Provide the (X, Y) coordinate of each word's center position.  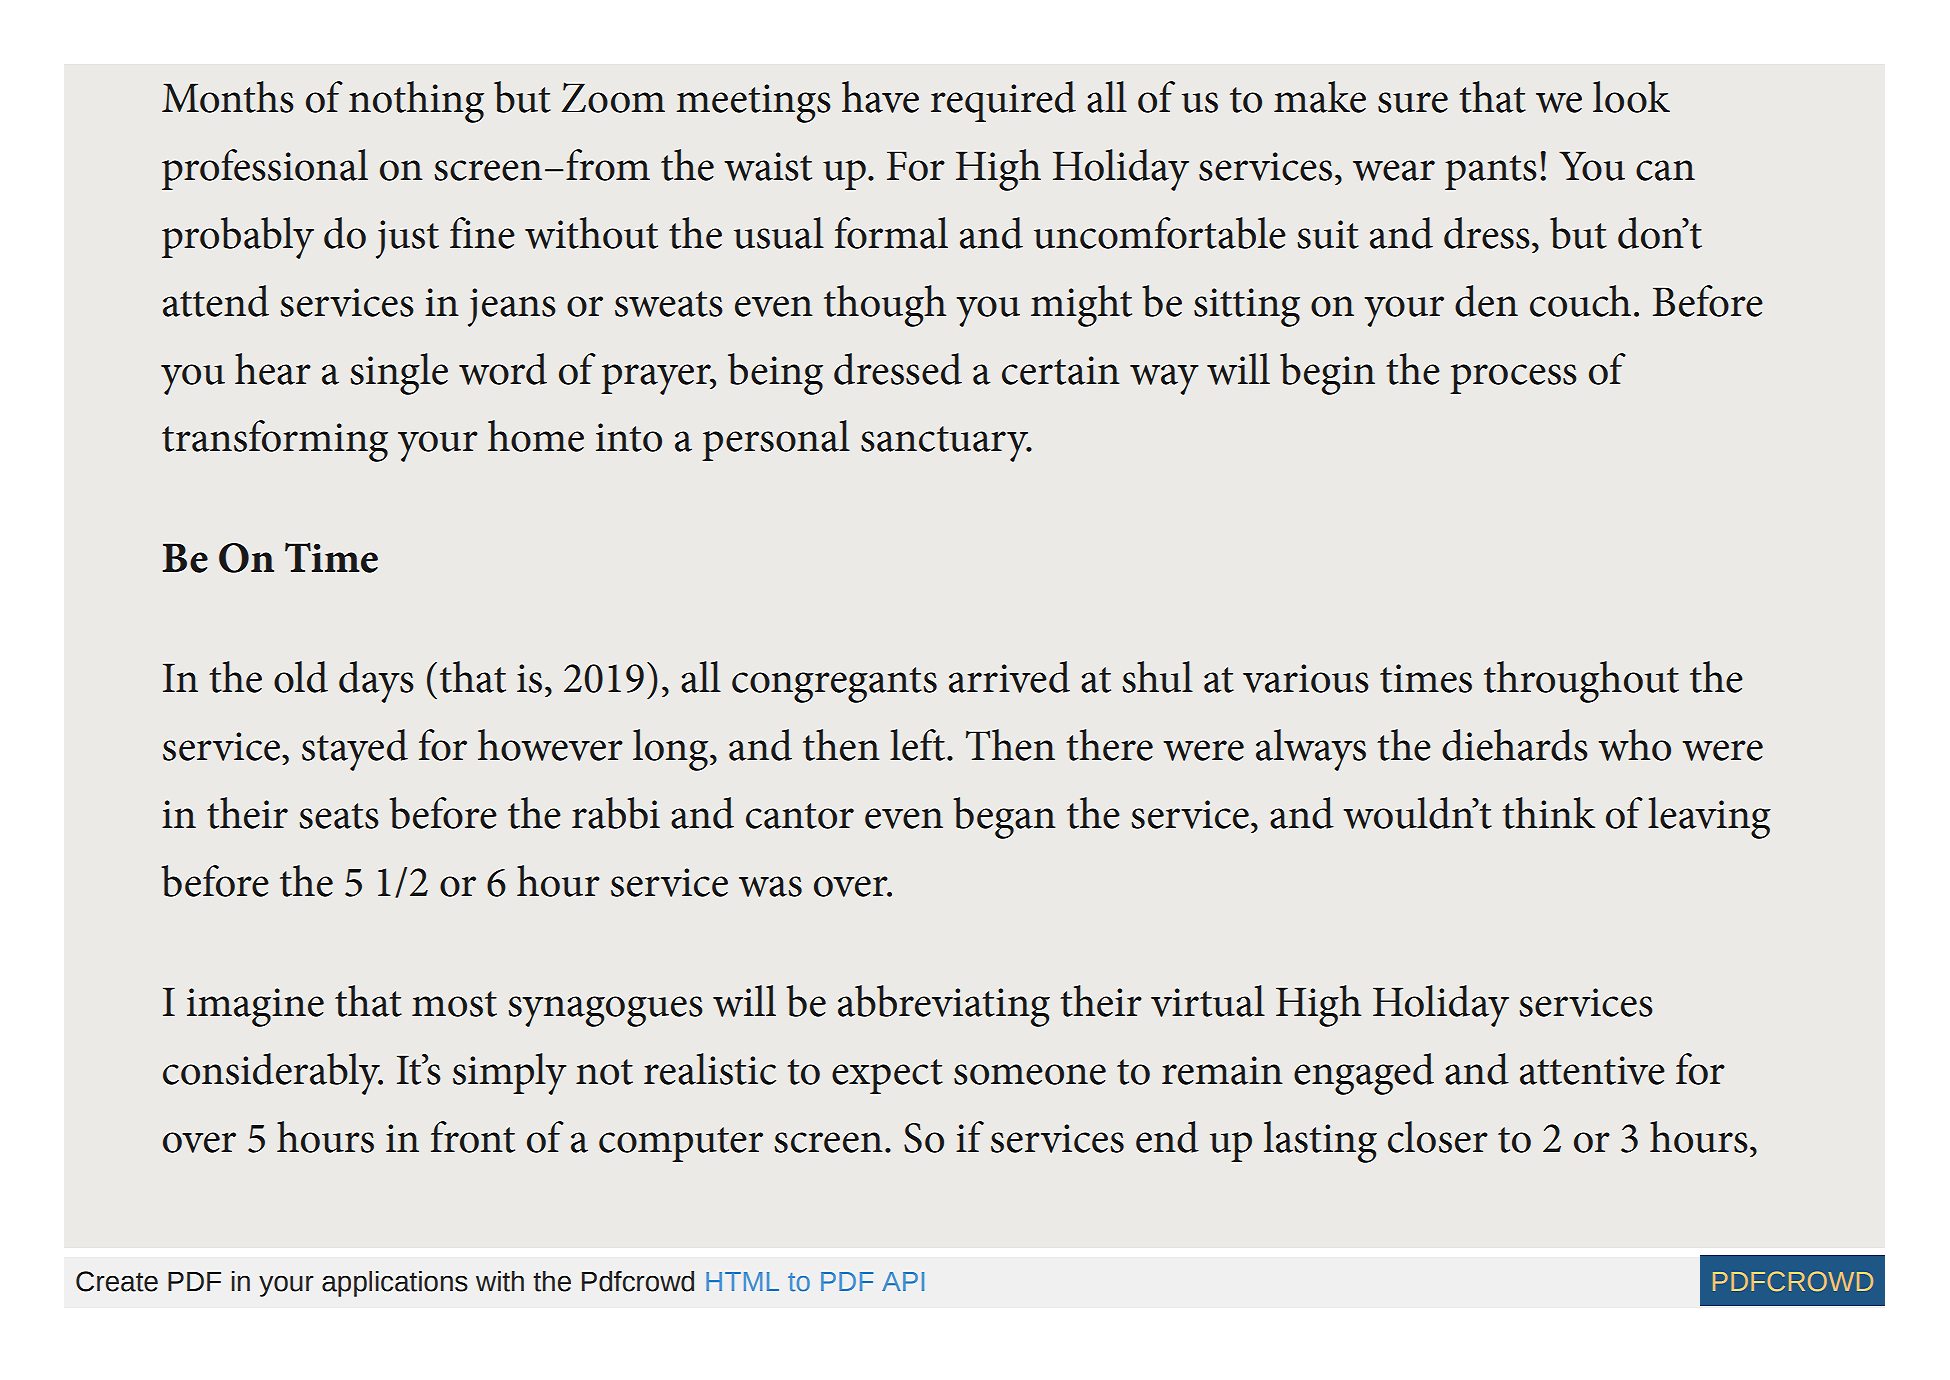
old (301, 677)
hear (273, 369)
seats (339, 816)
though (885, 306)
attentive (1592, 1070)
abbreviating (944, 1006)
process (1513, 379)
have (880, 97)
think (1548, 813)
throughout (1581, 682)
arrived (1009, 677)
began (1004, 818)
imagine (255, 1007)
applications (395, 1284)
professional (265, 169)
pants (1491, 172)
